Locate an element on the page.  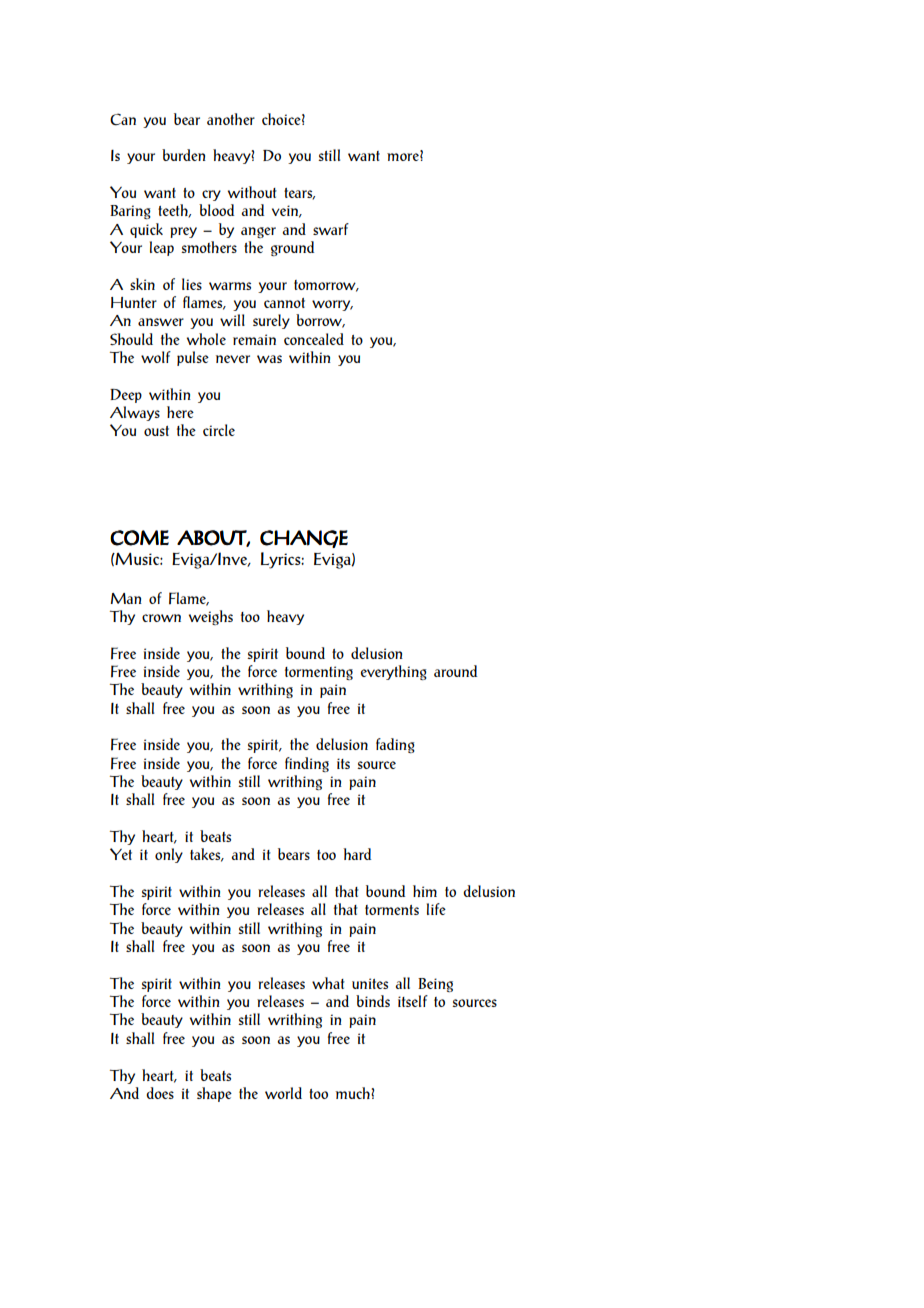
only is located at coordinates (169, 855).
